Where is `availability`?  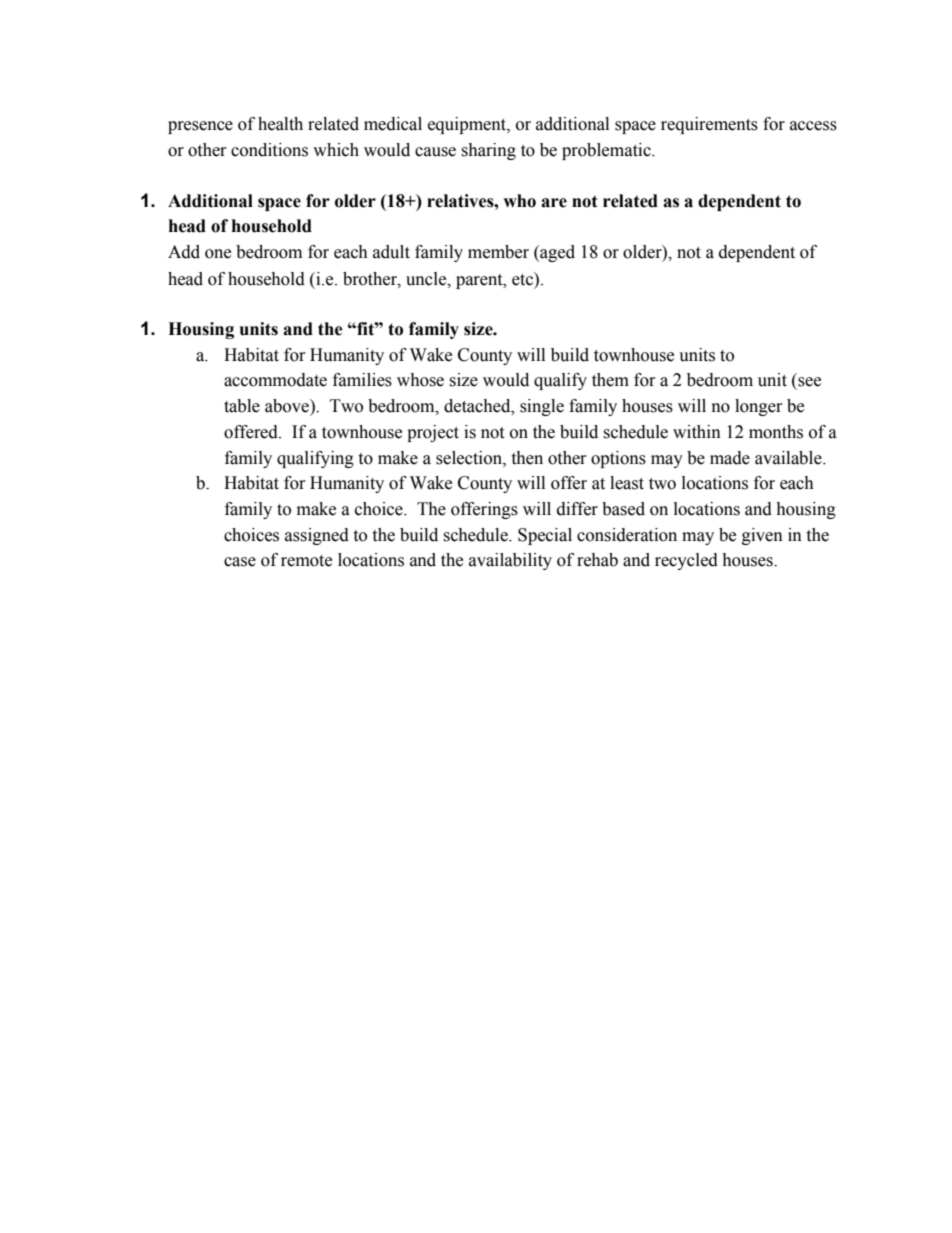
availability is located at coordinates (510, 561).
